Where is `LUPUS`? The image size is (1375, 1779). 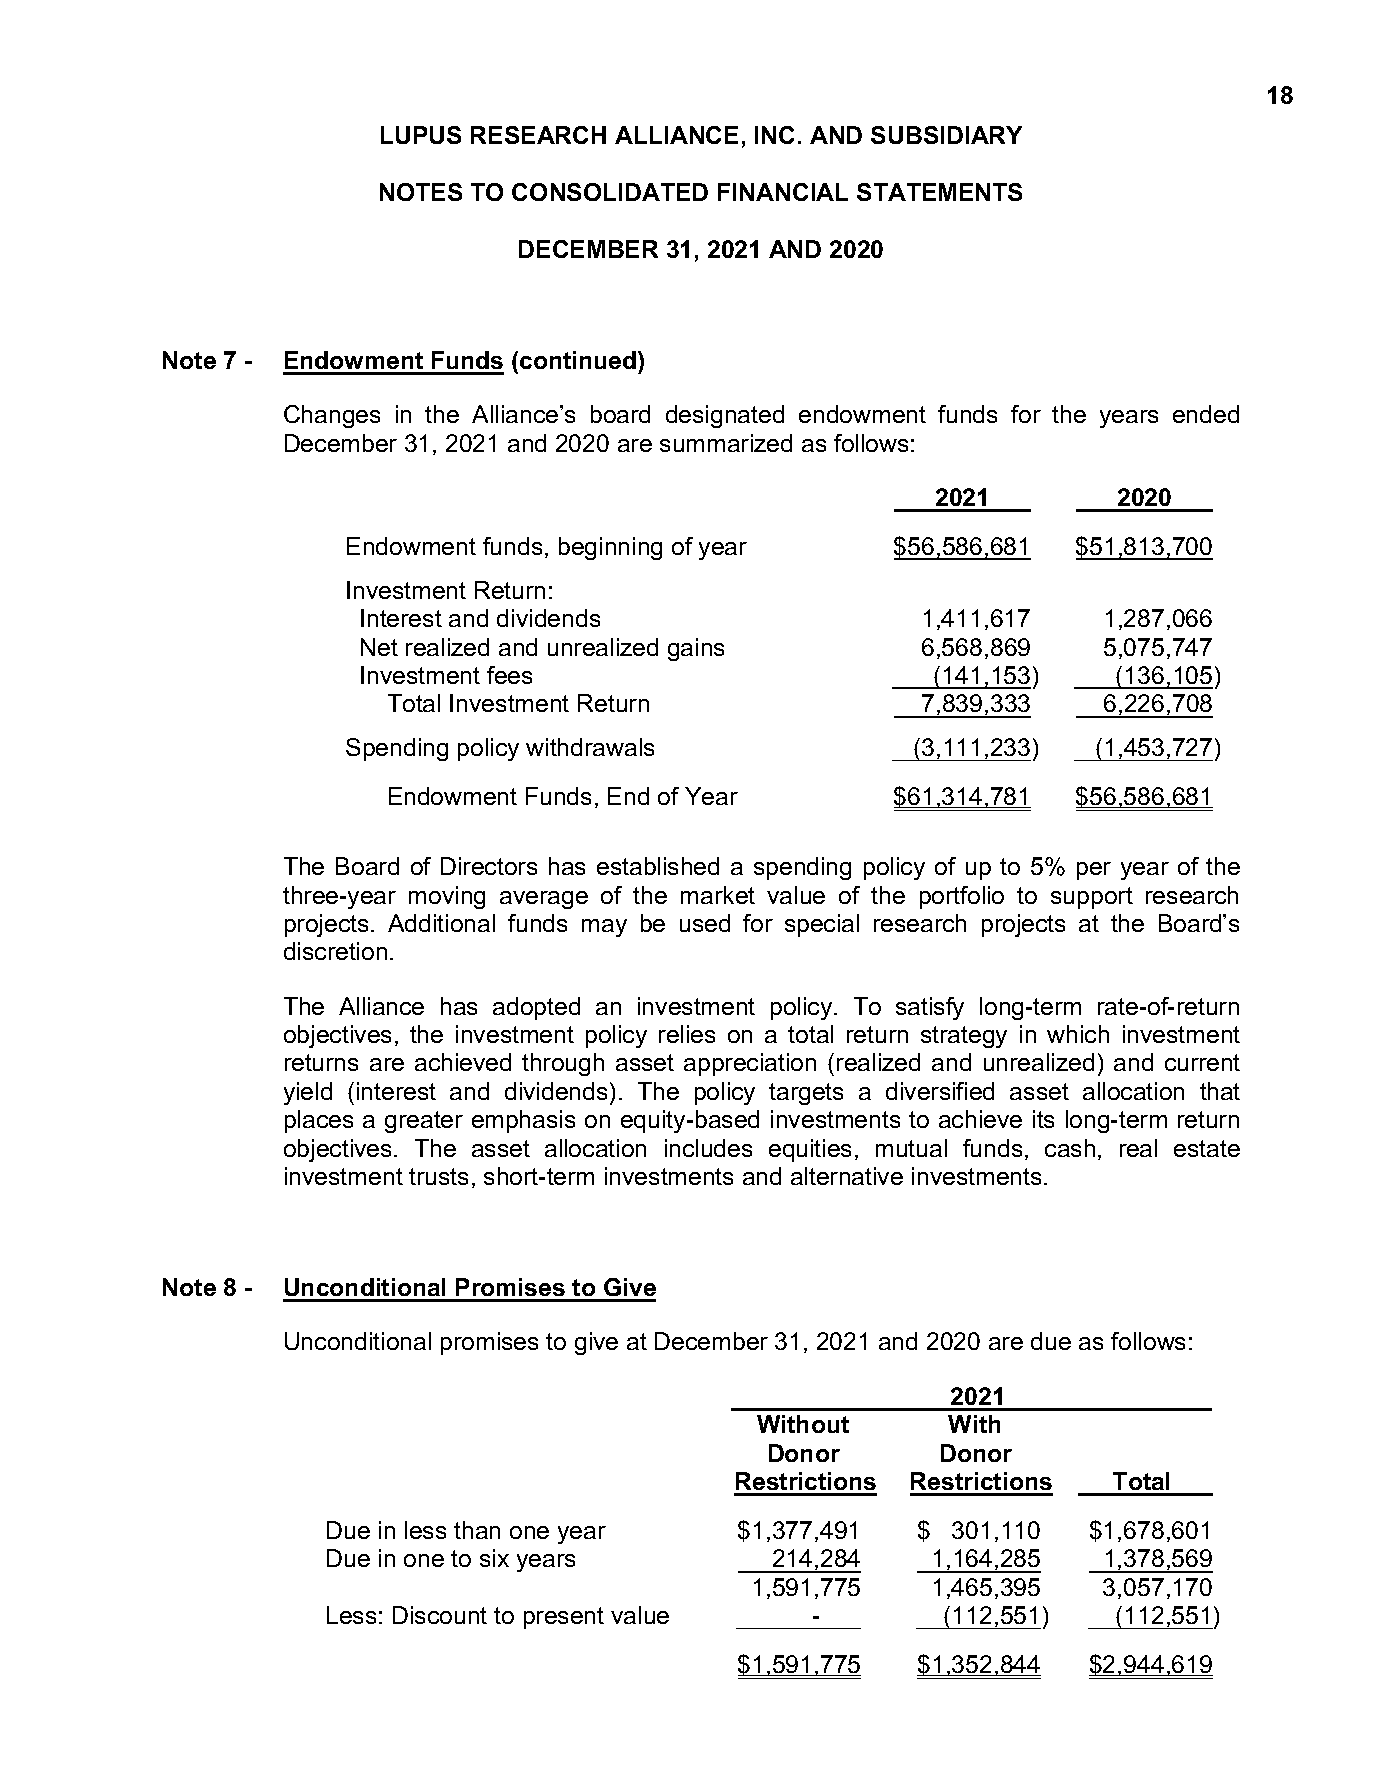
LUPUS is located at coordinates (421, 135).
